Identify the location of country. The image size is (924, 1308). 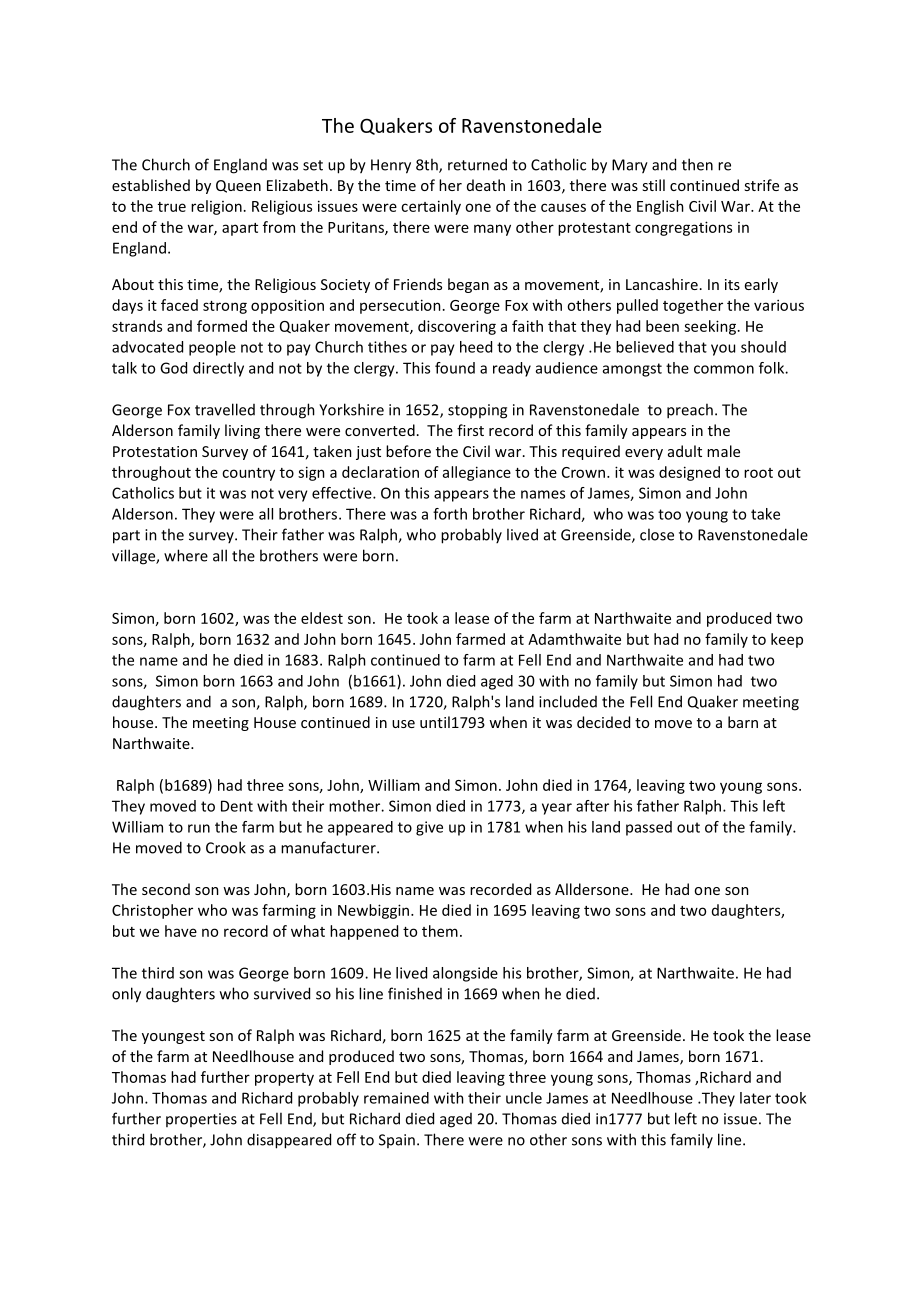
(248, 474).
